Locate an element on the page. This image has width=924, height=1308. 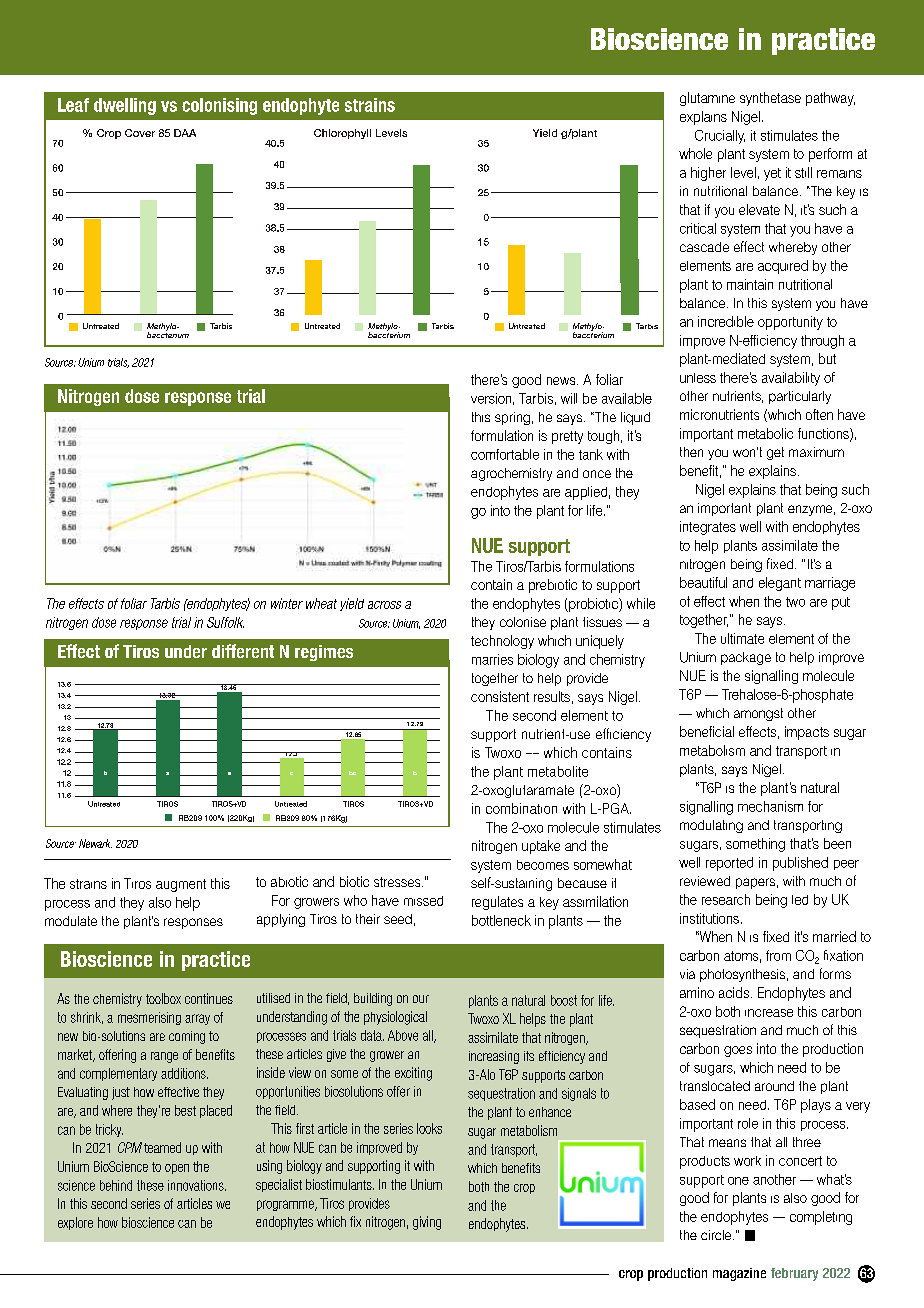
innovations is located at coordinates (197, 1185).
